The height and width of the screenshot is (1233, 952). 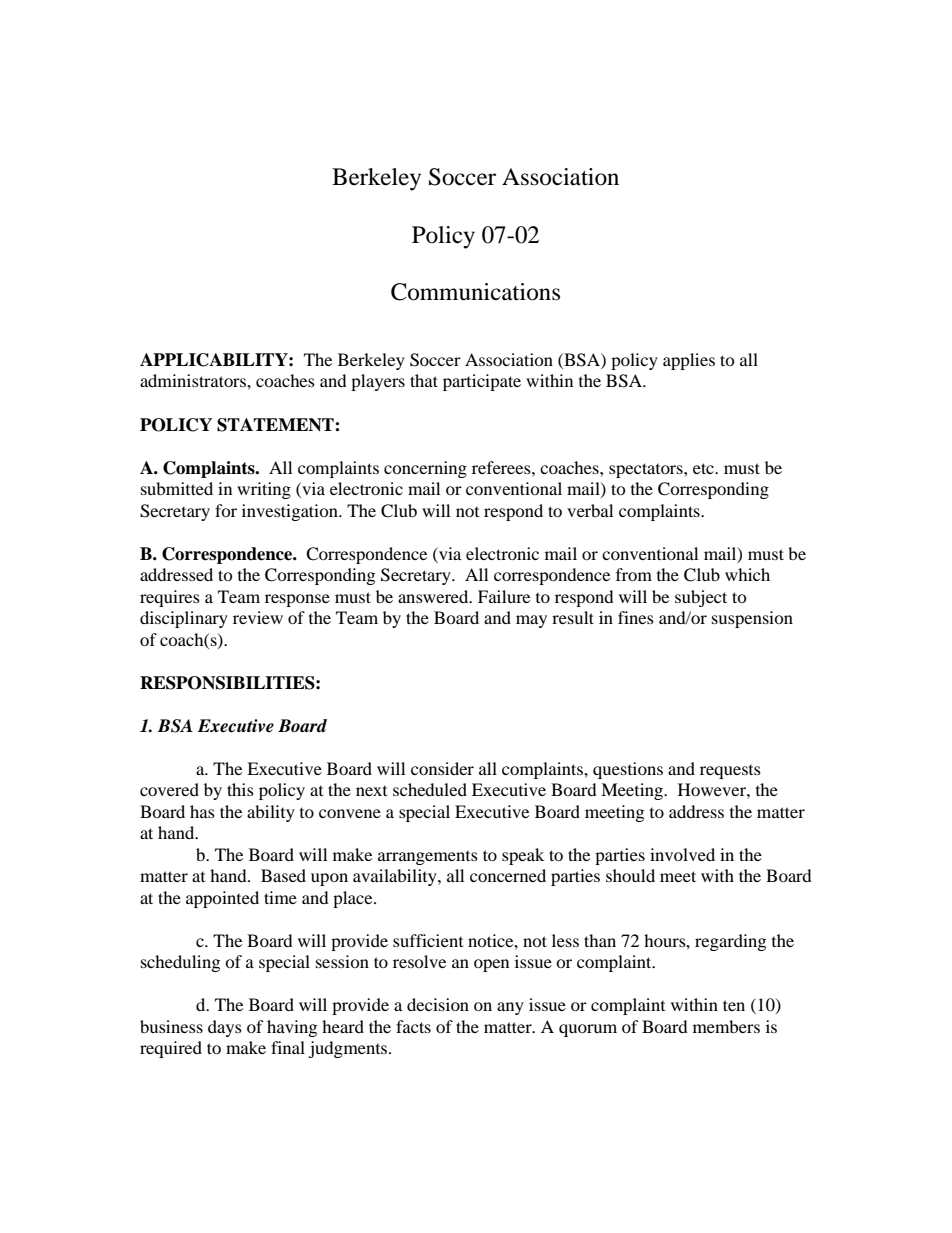 I want to click on may, so click(x=531, y=621).
